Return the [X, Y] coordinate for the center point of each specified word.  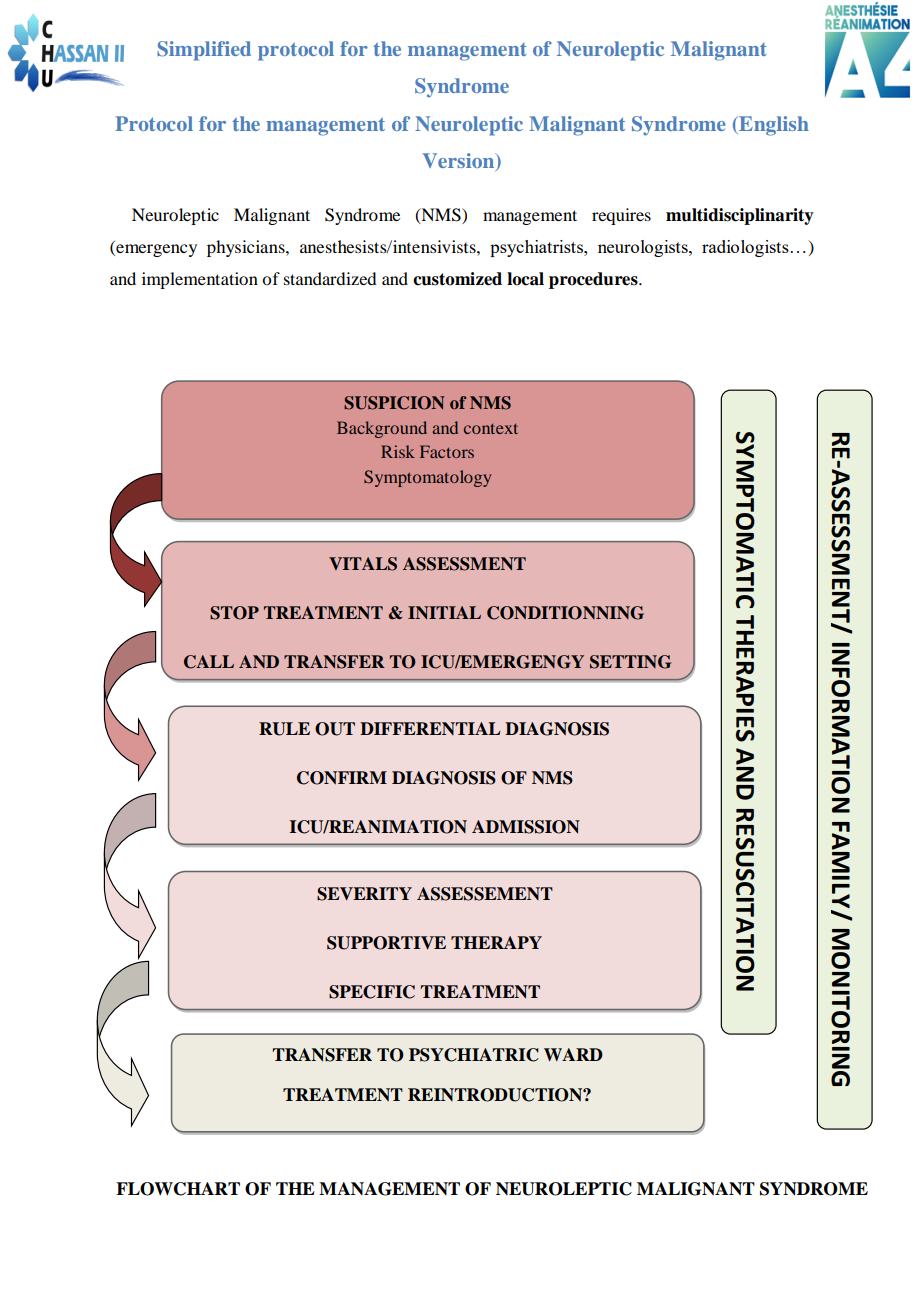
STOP [234, 613]
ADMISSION [526, 827]
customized [457, 279]
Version [460, 162]
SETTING [630, 662]
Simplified [204, 51]
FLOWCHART [178, 1189]
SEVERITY [364, 894]
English [773, 126]
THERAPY [496, 942]
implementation [200, 280]
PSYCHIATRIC [474, 1055]
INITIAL [444, 612]
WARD [573, 1054]
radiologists [745, 248]
